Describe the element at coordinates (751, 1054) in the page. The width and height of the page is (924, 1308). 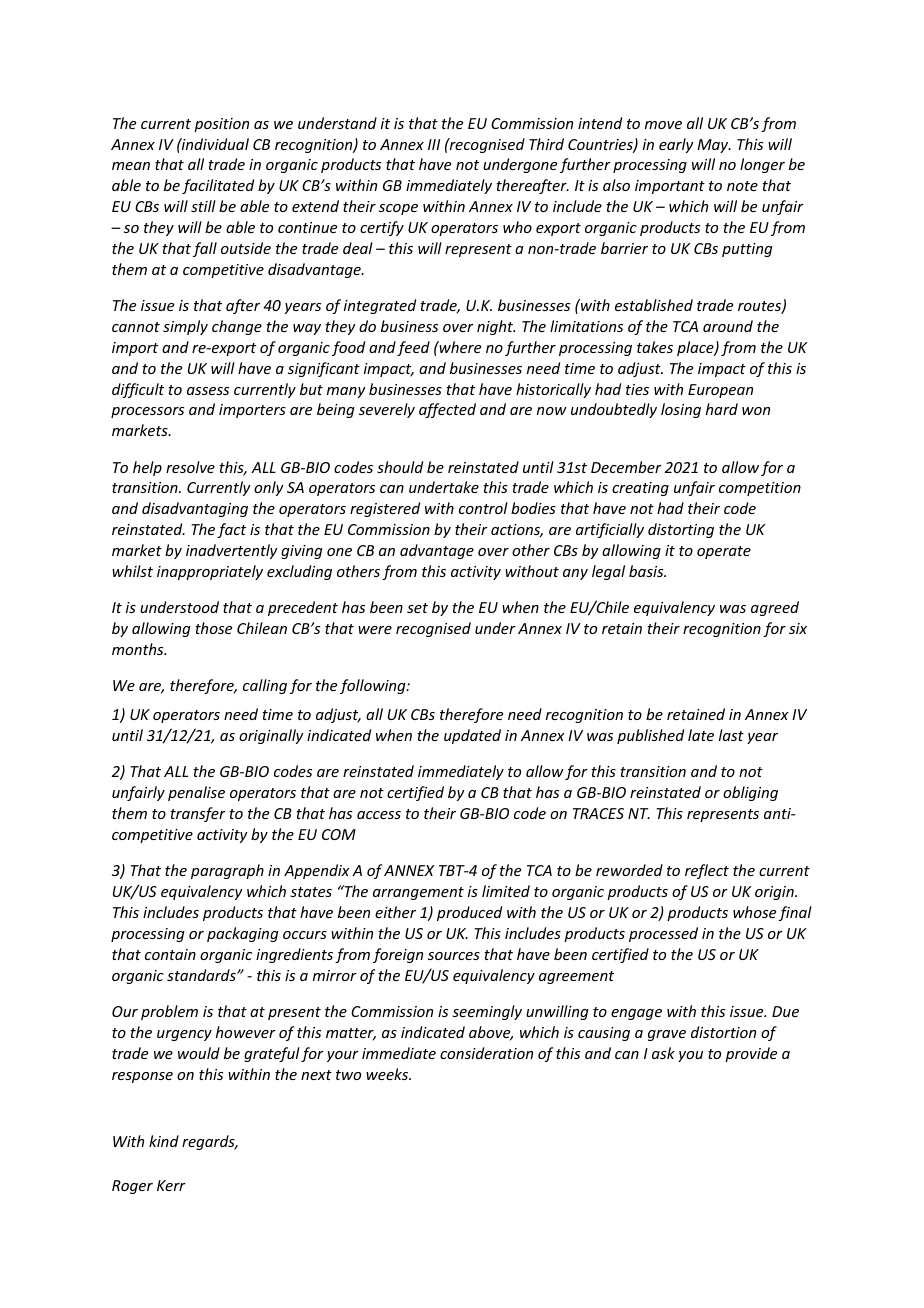
I see `provide` at that location.
